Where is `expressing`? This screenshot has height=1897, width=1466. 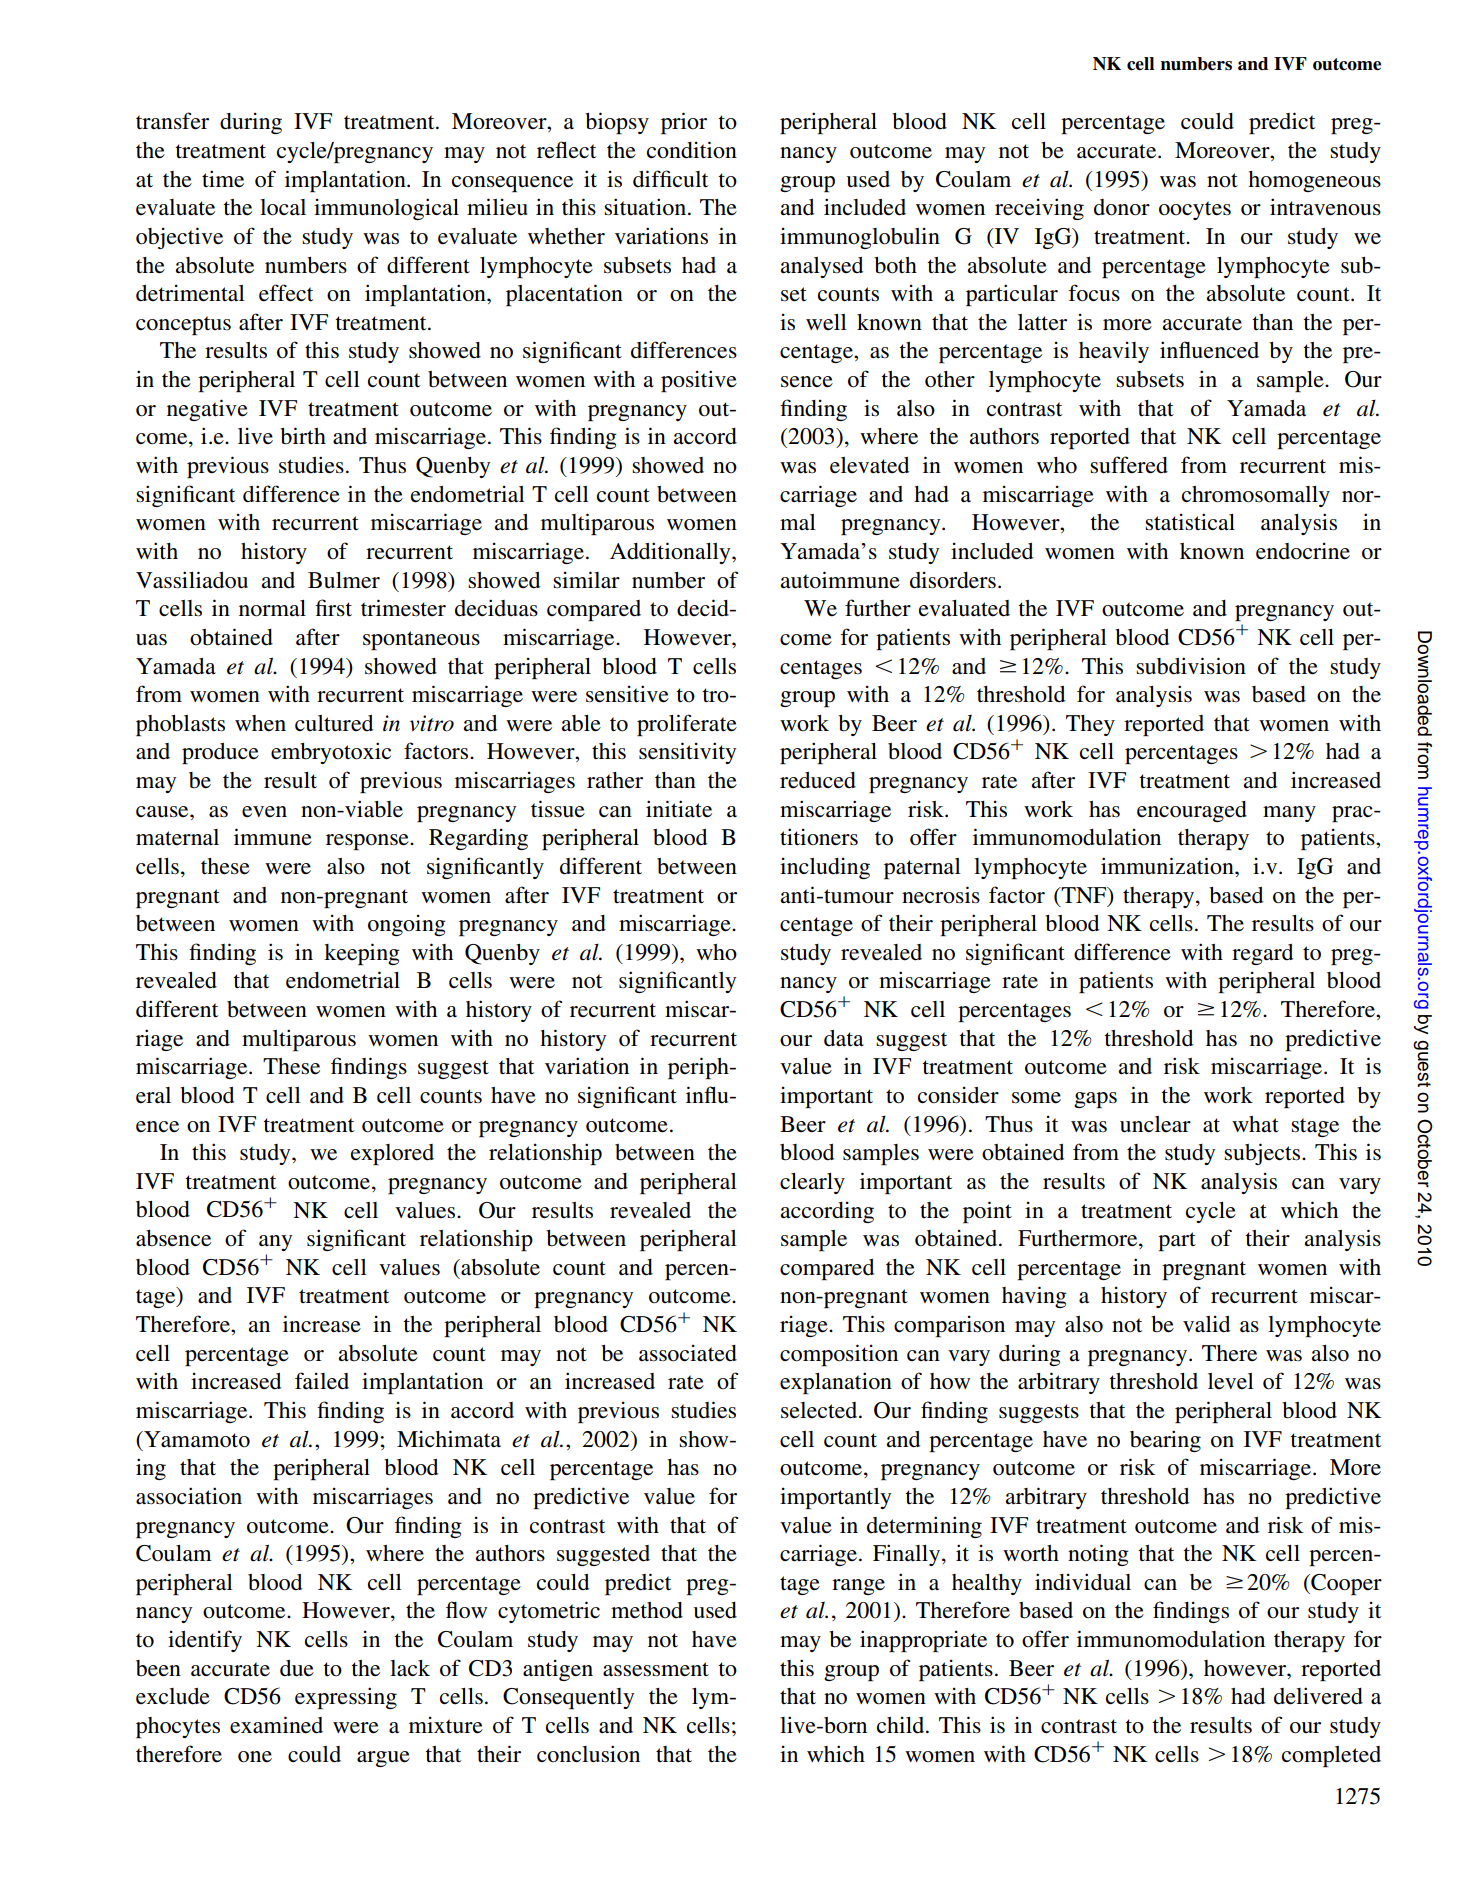
expressing is located at coordinates (346, 1698).
